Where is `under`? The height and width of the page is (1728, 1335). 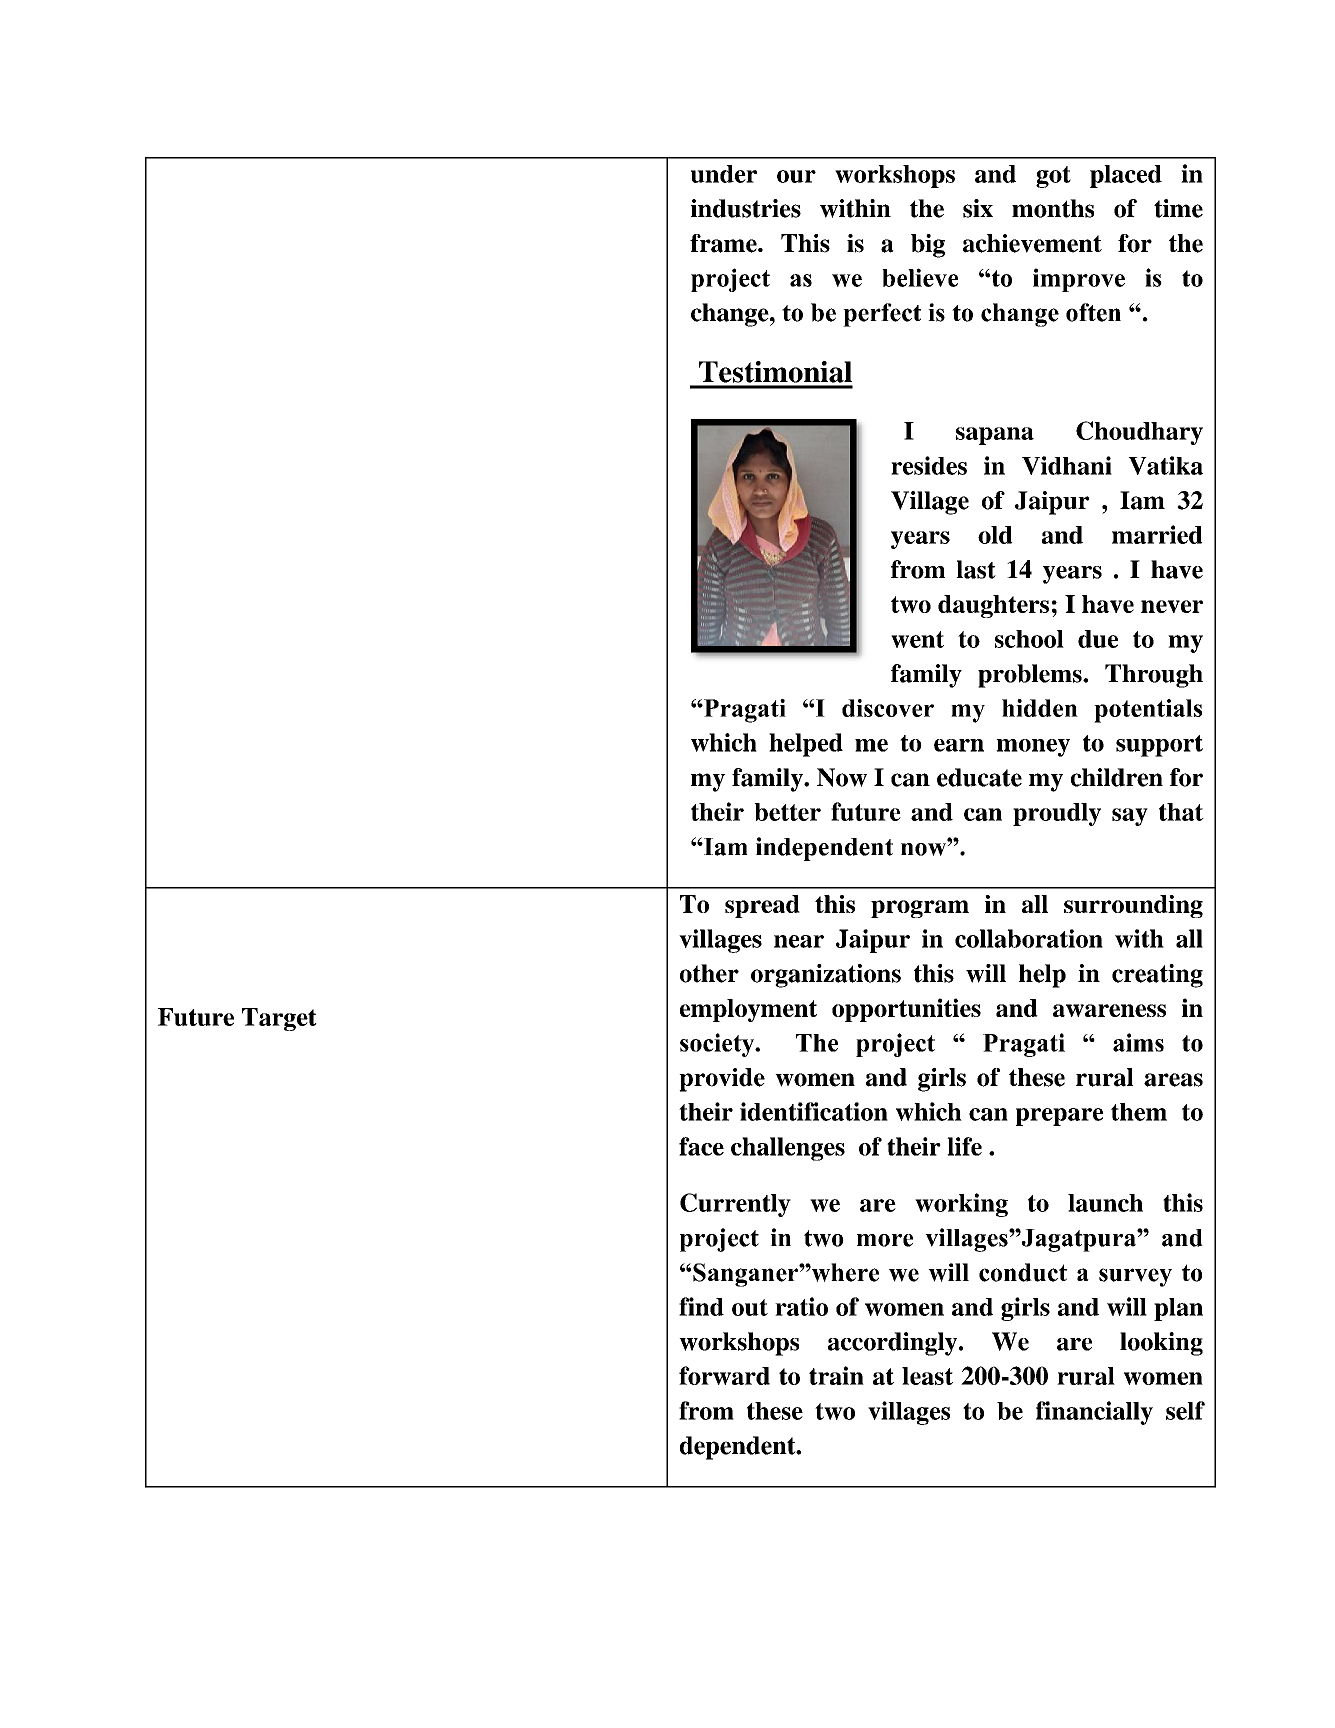
under is located at coordinates (724, 174).
